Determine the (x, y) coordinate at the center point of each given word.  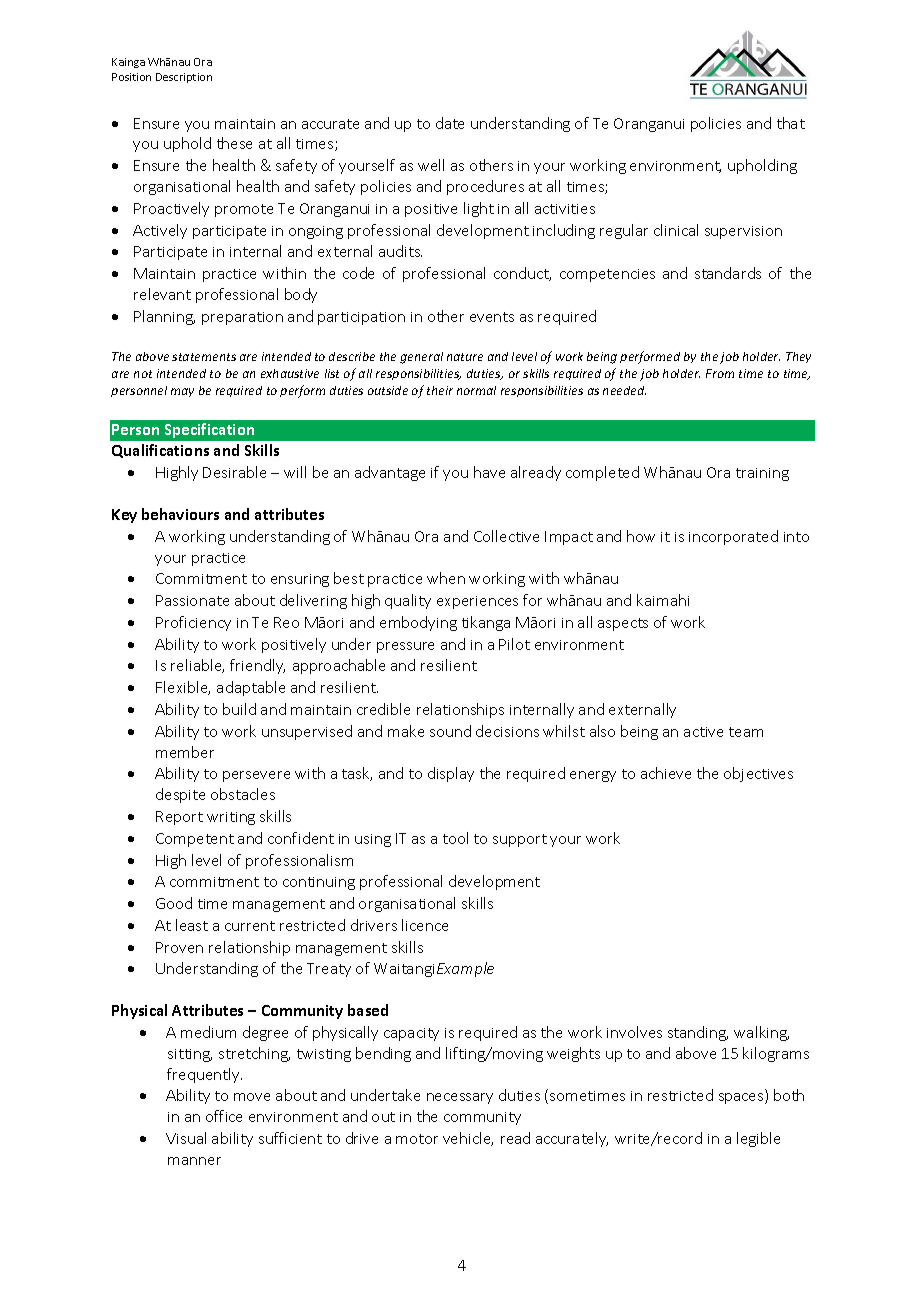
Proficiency (193, 623)
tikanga (486, 623)
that (791, 123)
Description (184, 78)
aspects (623, 624)
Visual (186, 1138)
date (450, 123)
